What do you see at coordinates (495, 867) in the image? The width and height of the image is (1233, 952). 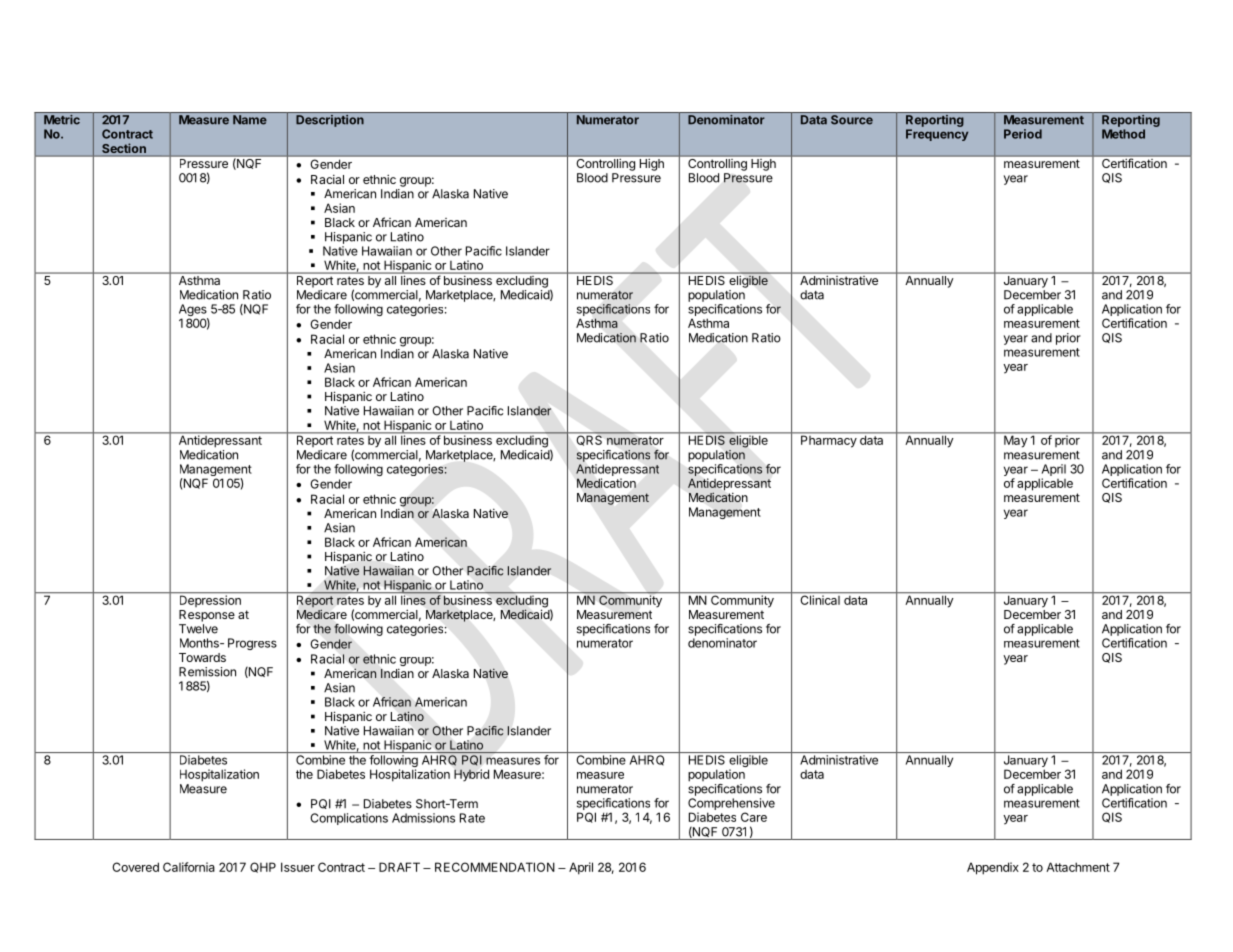 I see `RECOMMENDATION` at bounding box center [495, 867].
